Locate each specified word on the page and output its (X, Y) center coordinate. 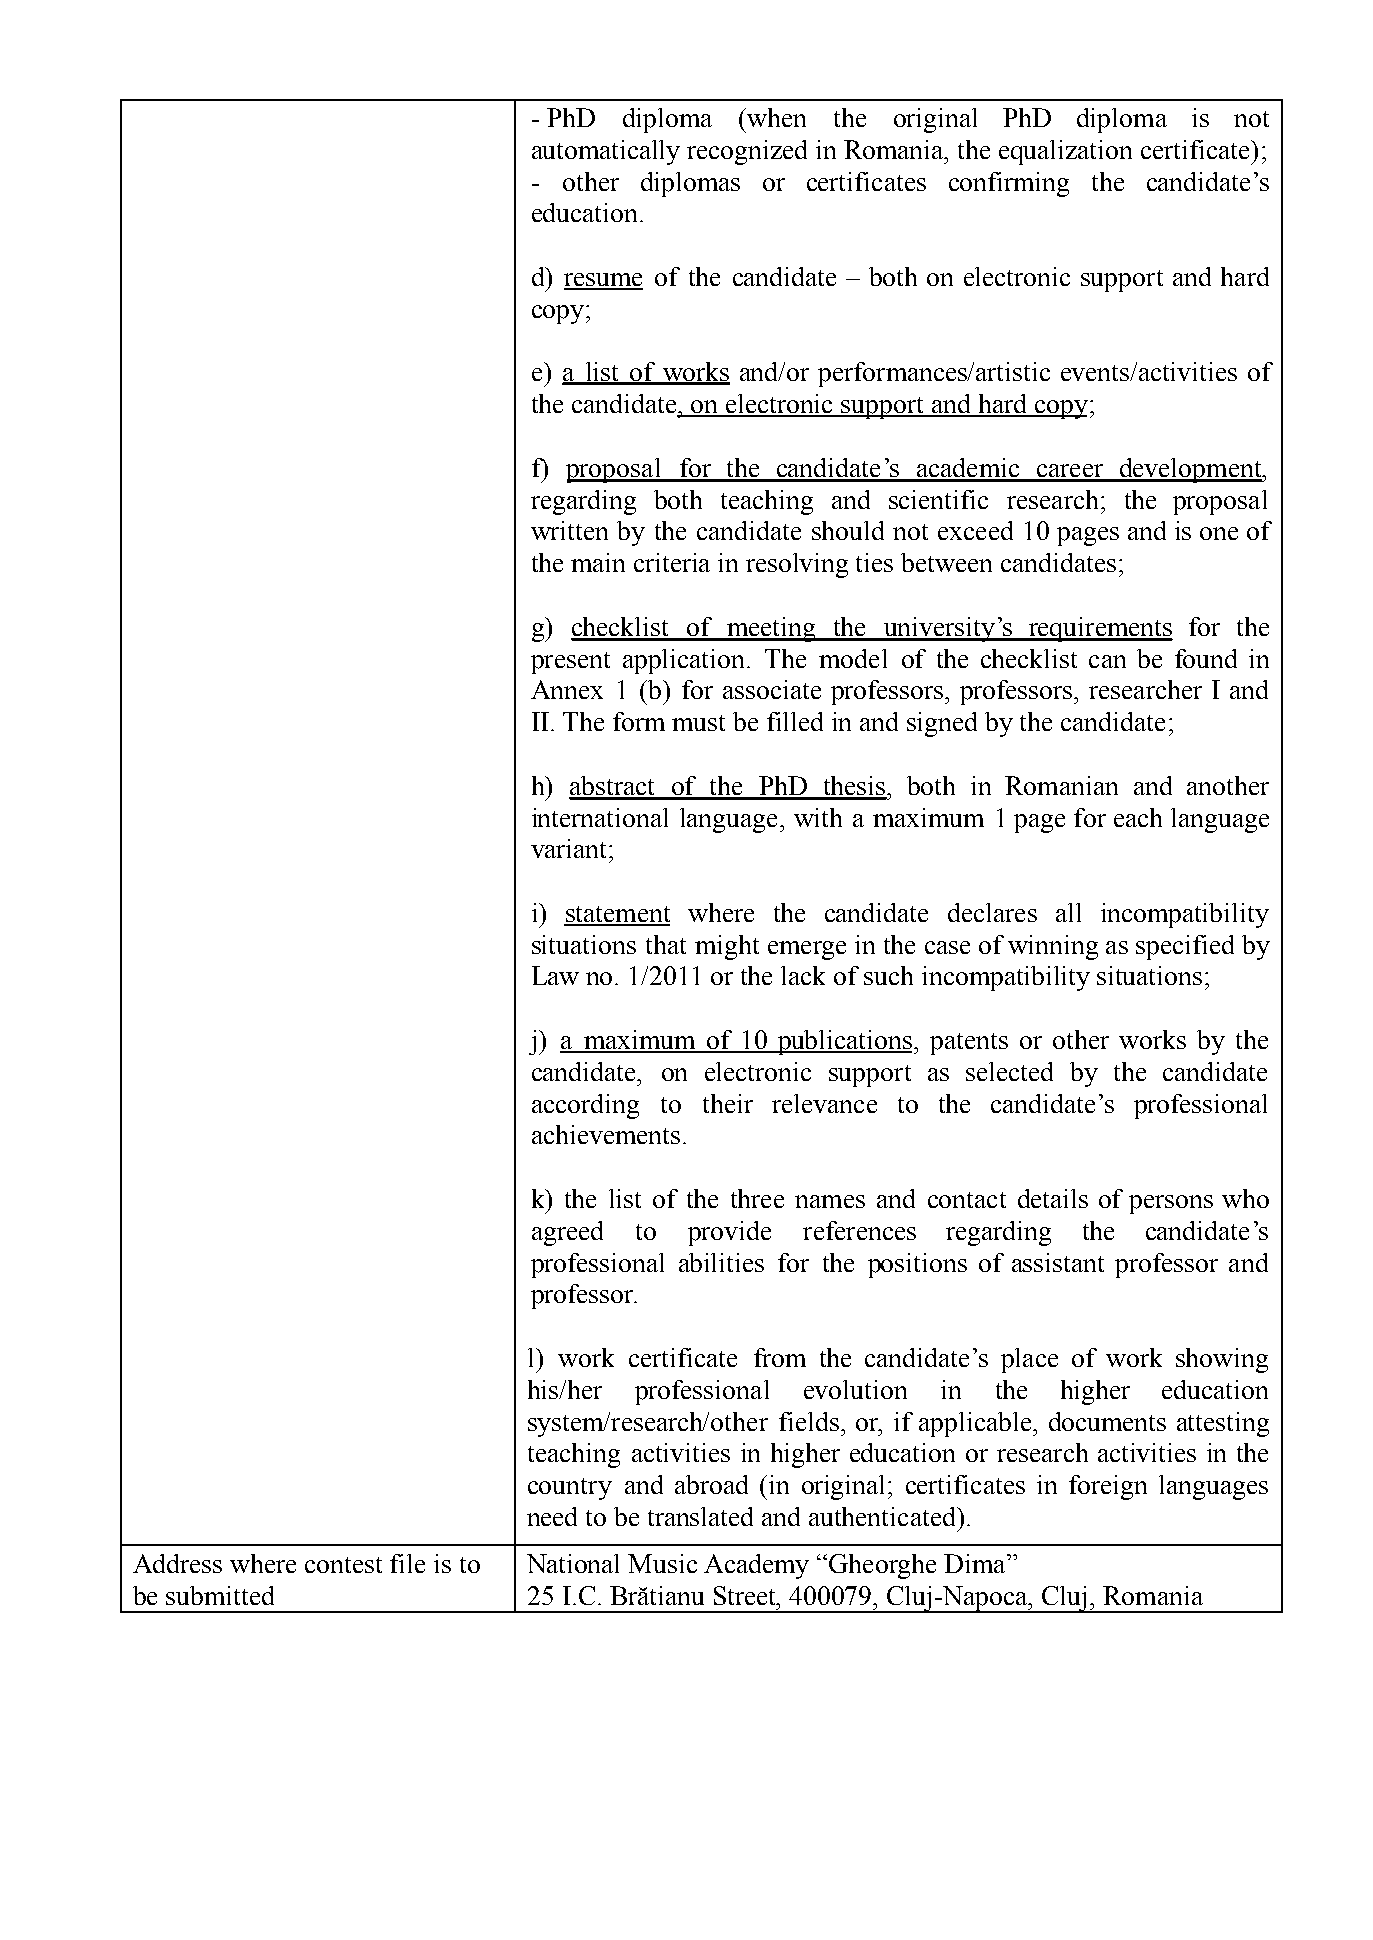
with (818, 817)
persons (1171, 1204)
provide (729, 1233)
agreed (567, 1233)
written (569, 530)
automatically (606, 152)
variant (570, 848)
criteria (672, 562)
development (1190, 470)
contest (343, 1565)
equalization (1065, 152)
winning (1053, 947)
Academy (756, 1566)
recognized (747, 152)
